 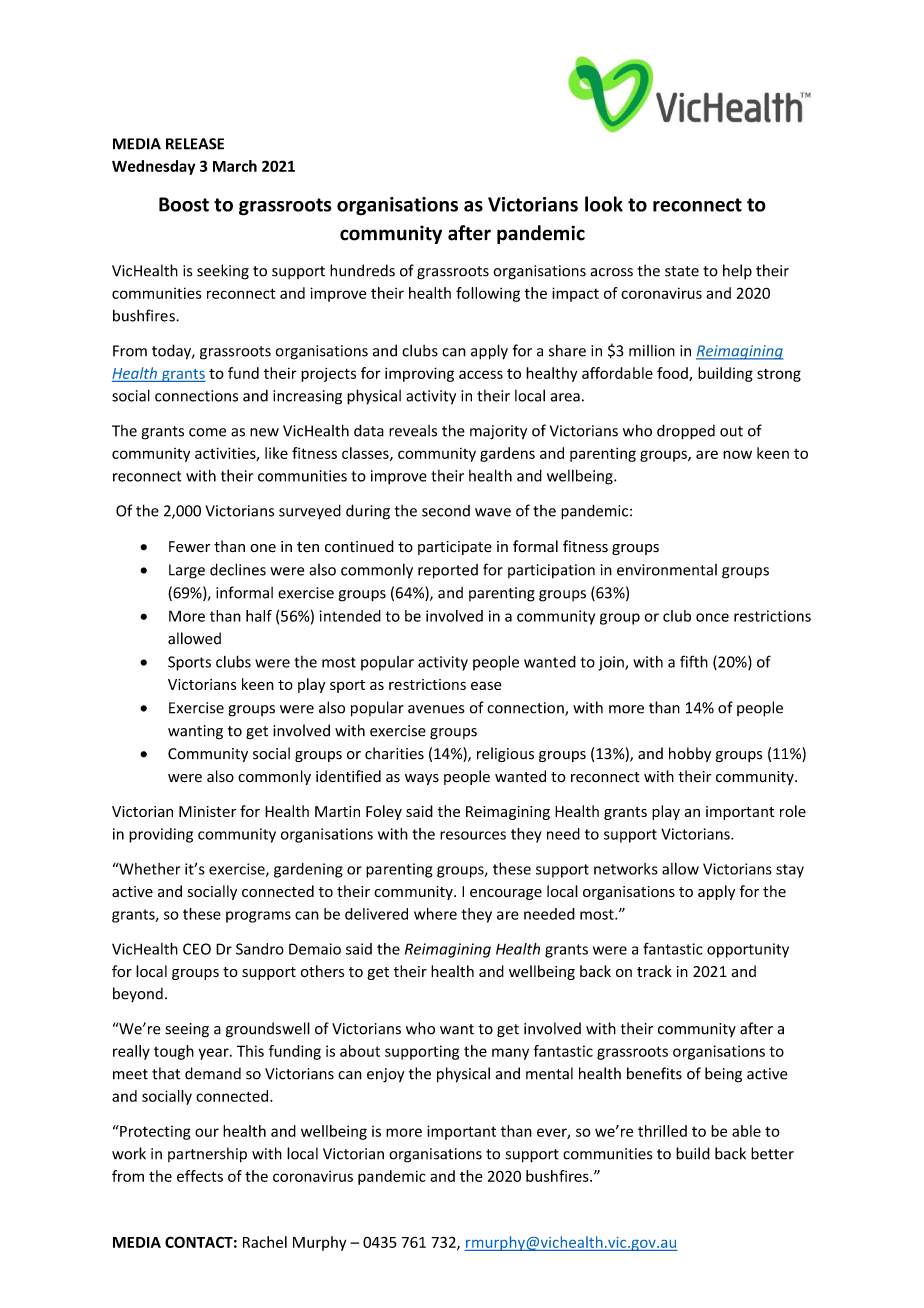 What do you see at coordinates (184, 204) in the document?
I see `Boost` at bounding box center [184, 204].
